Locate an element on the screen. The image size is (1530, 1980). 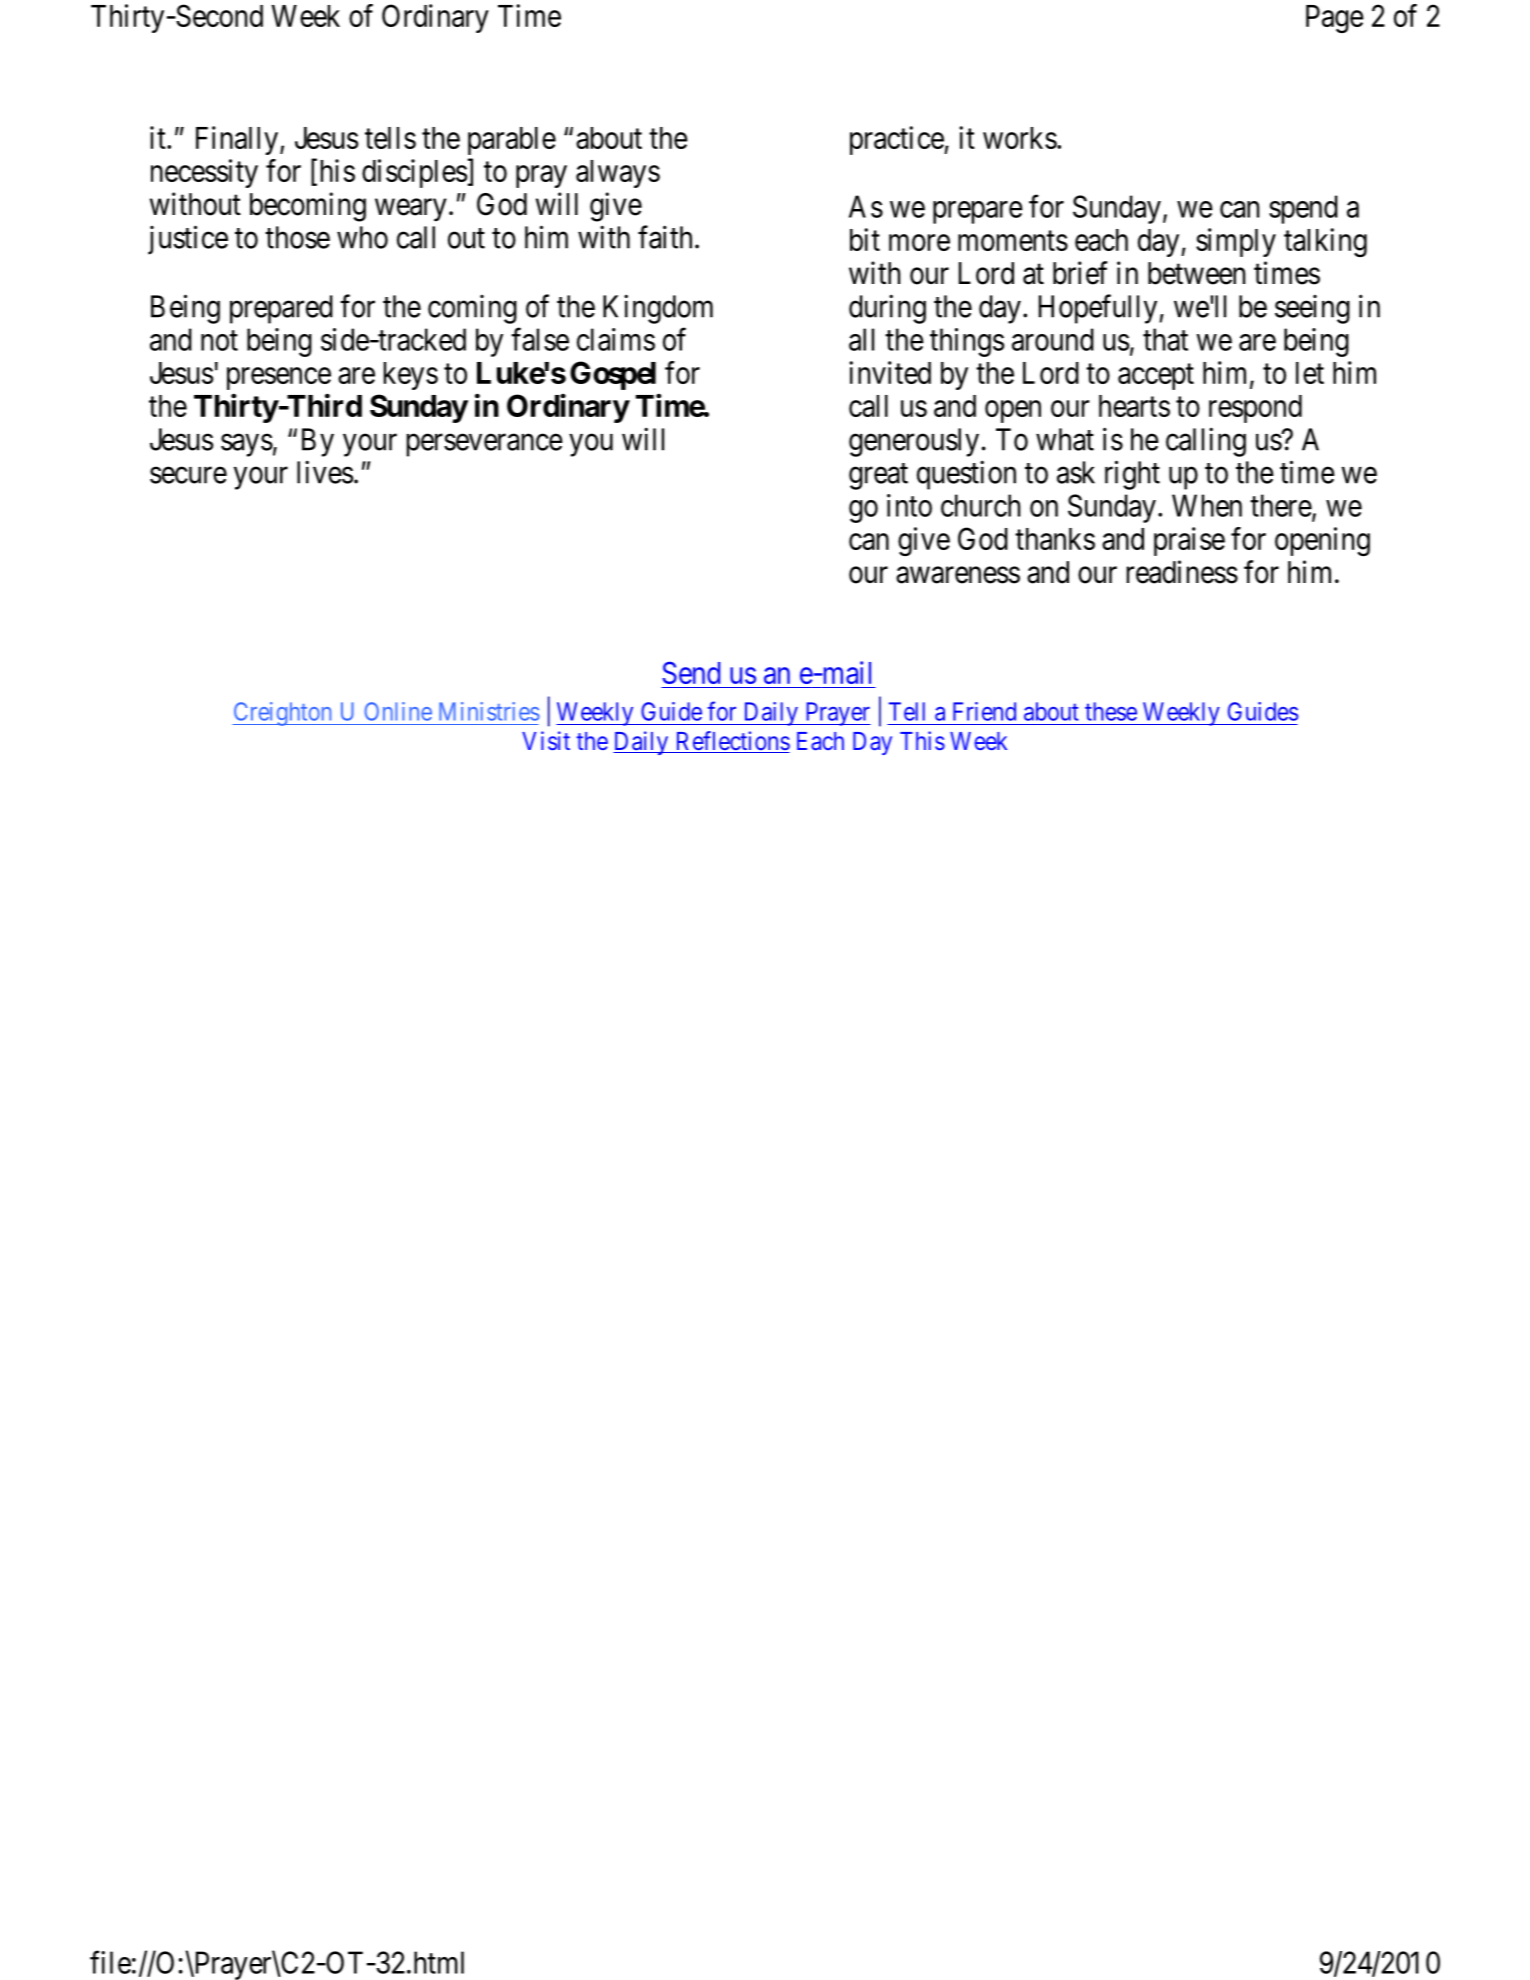
these is located at coordinates (1111, 711).
